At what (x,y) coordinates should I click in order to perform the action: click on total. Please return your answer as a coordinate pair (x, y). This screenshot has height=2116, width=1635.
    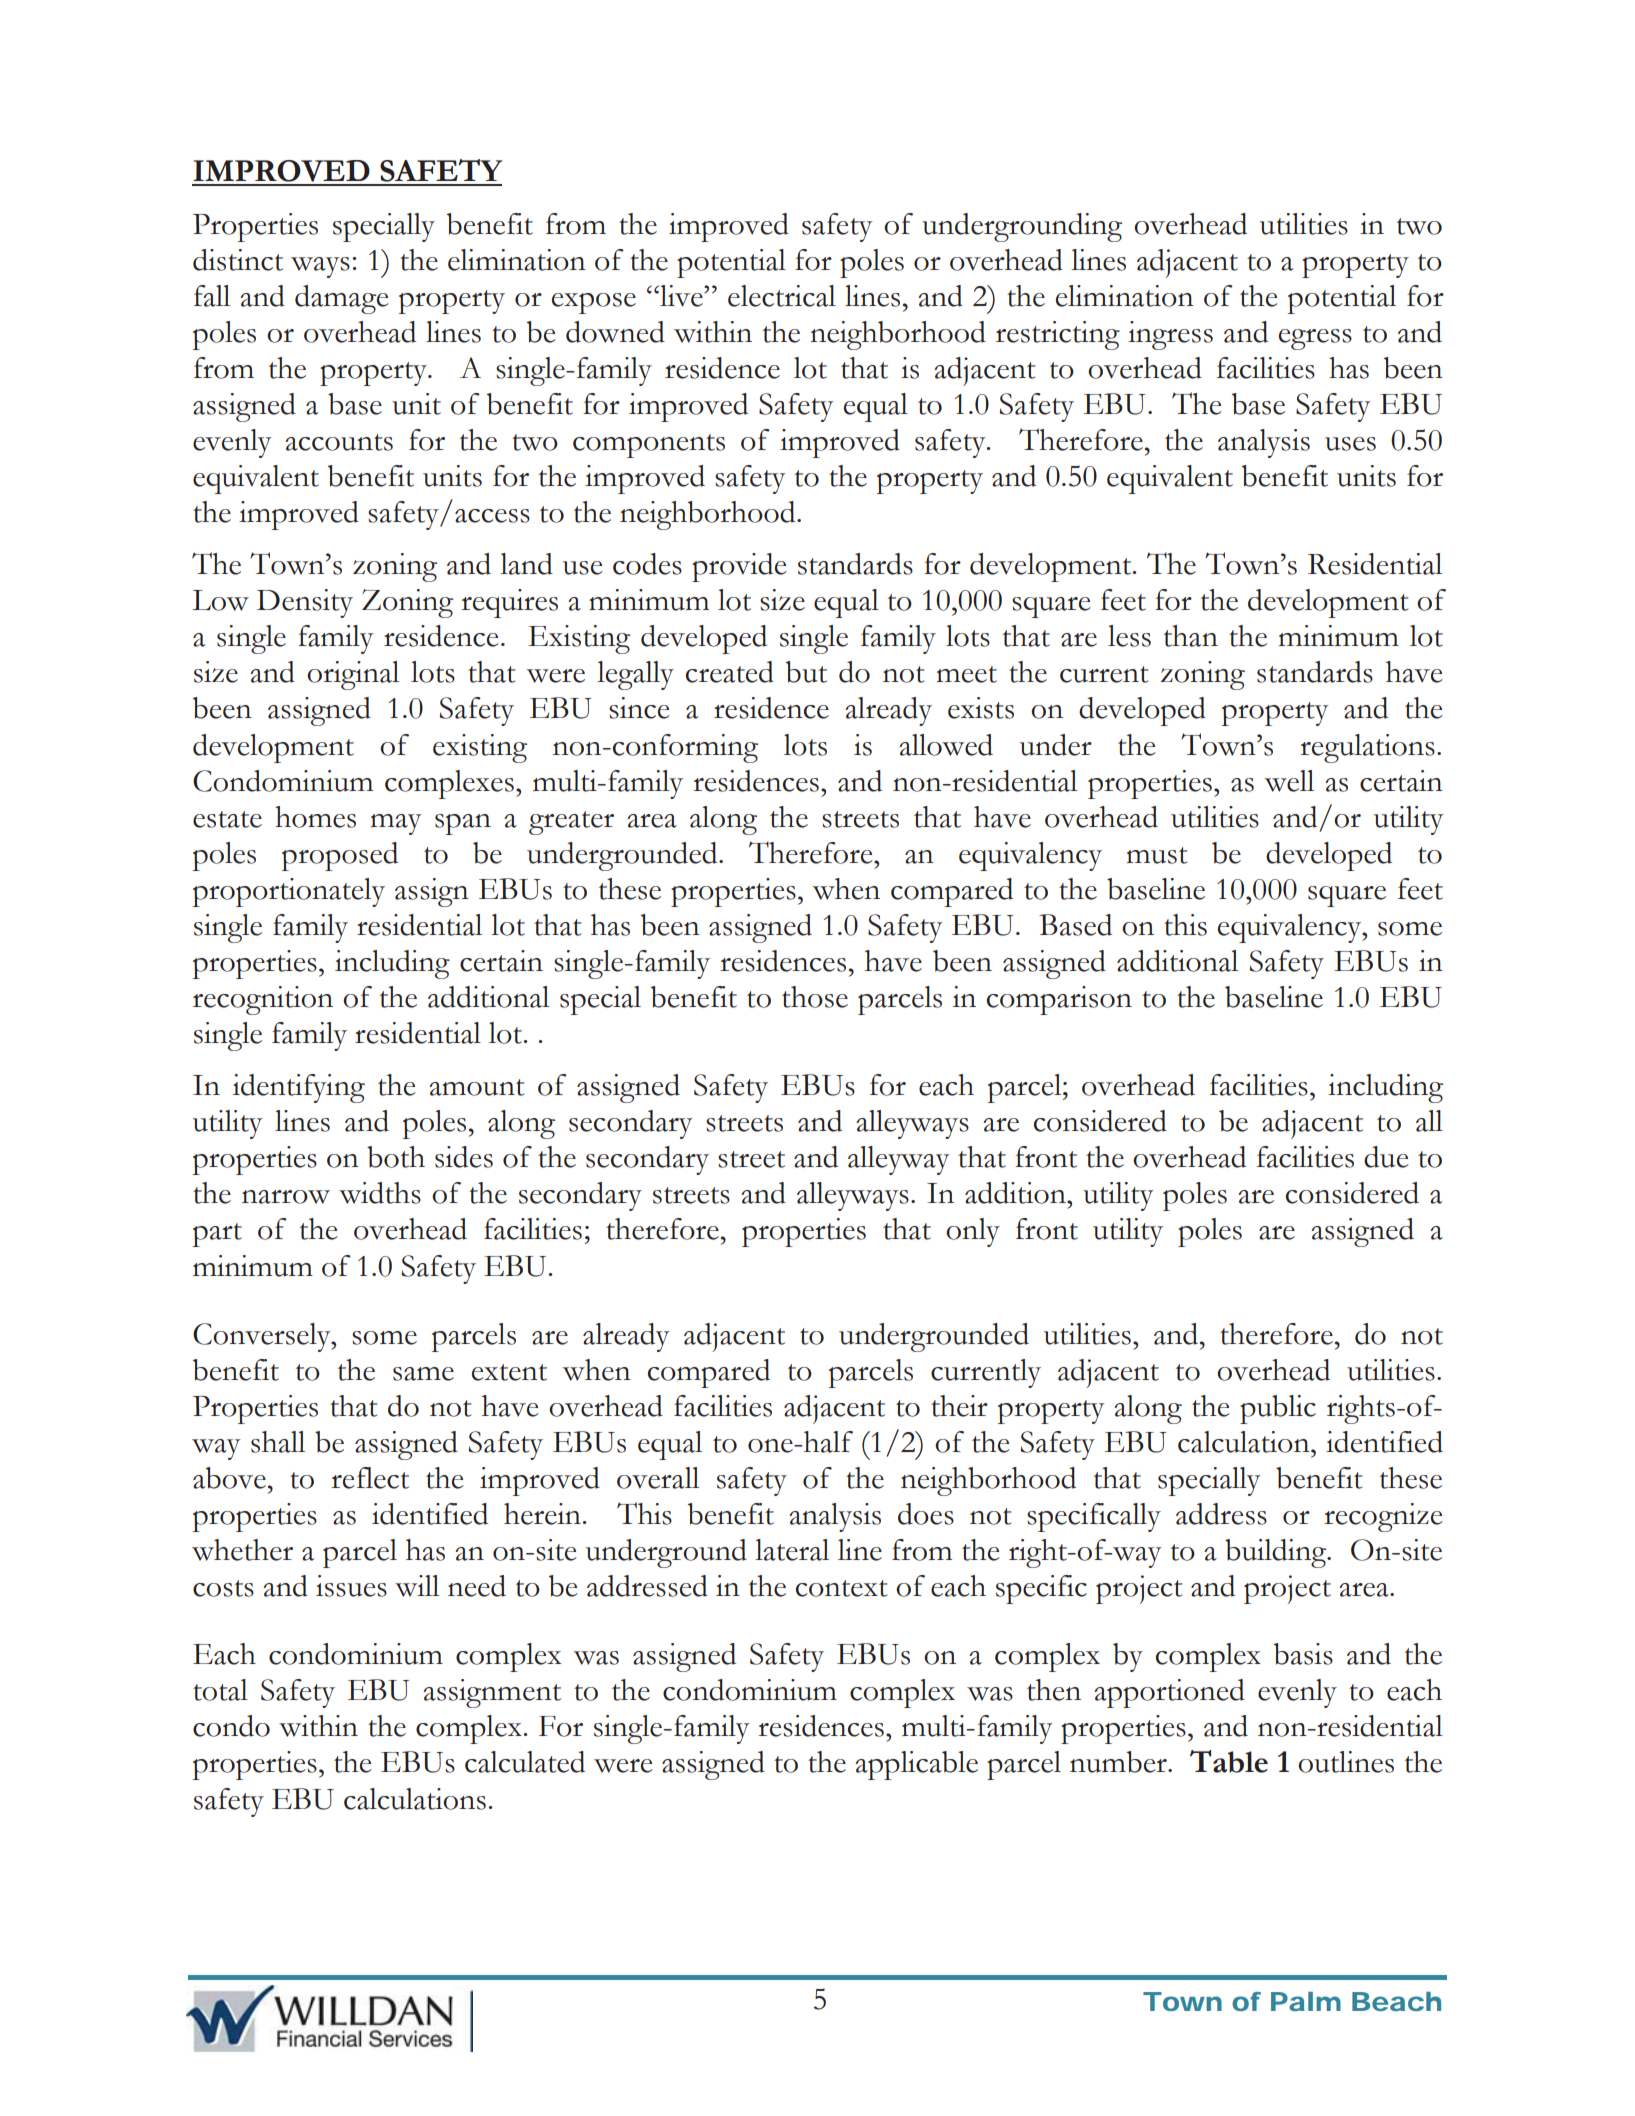
    Looking at the image, I should click on (220, 1690).
